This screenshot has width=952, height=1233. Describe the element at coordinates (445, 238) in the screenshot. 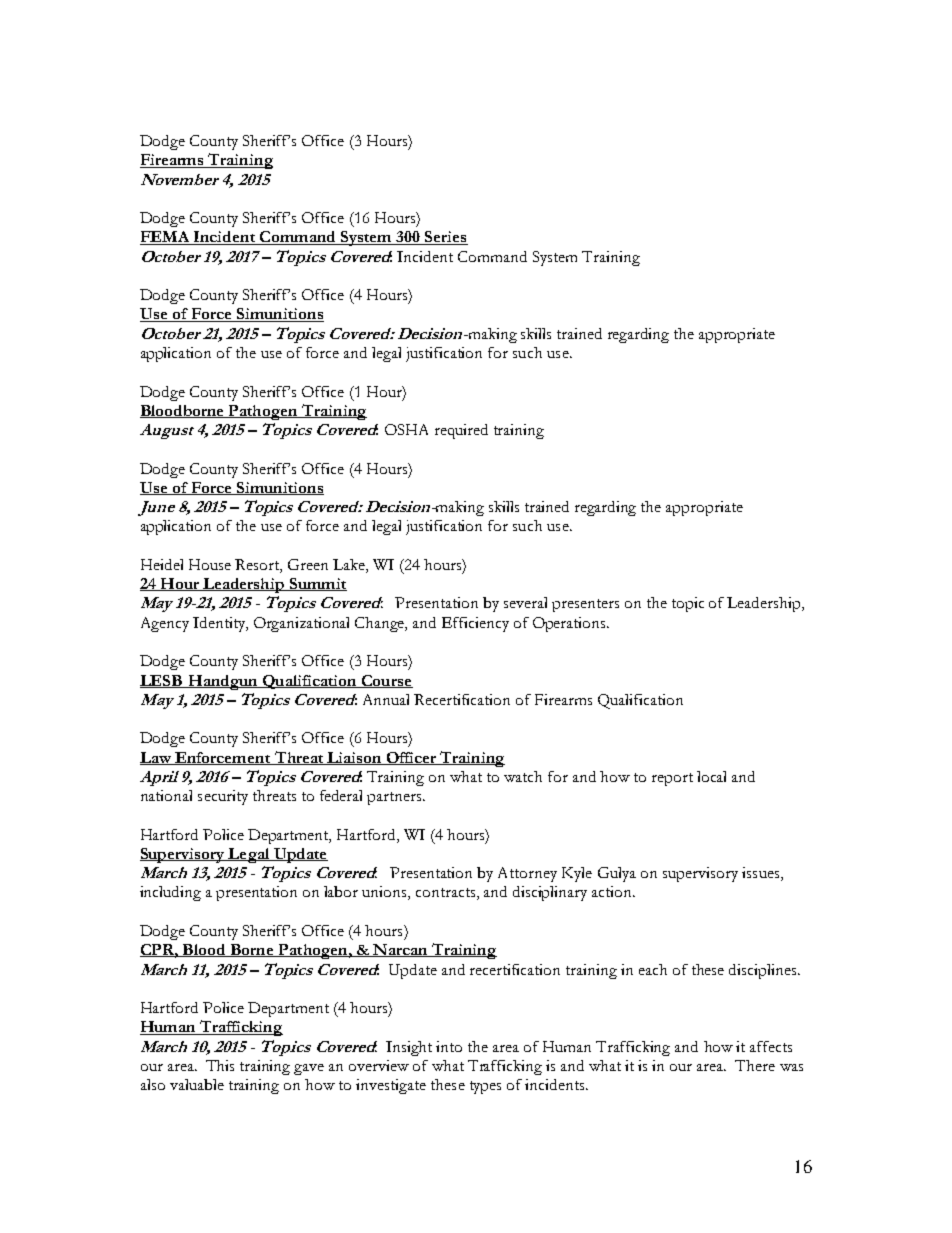

I see `Series` at that location.
